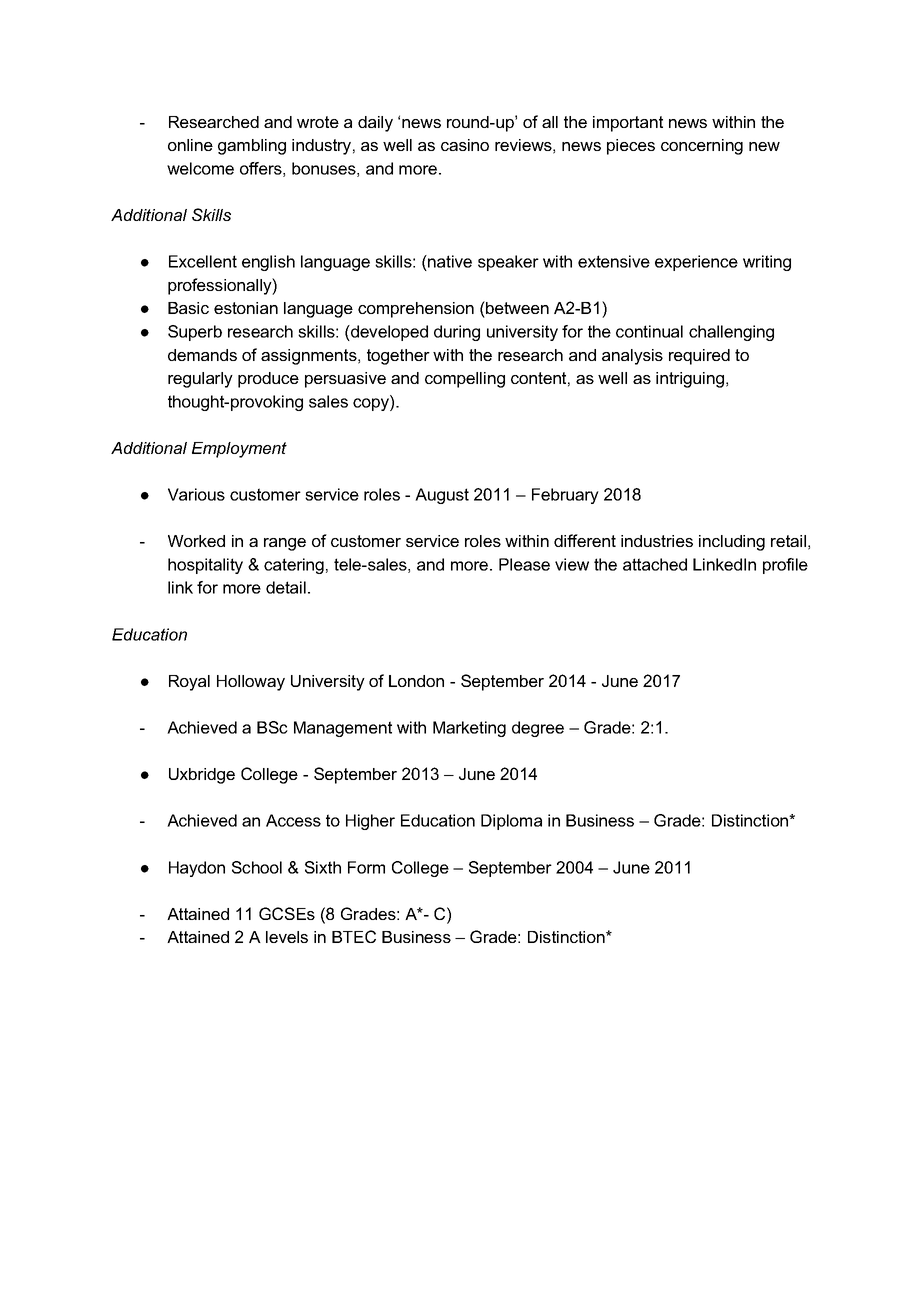 This page has width=924, height=1308. I want to click on attached, so click(655, 564).
